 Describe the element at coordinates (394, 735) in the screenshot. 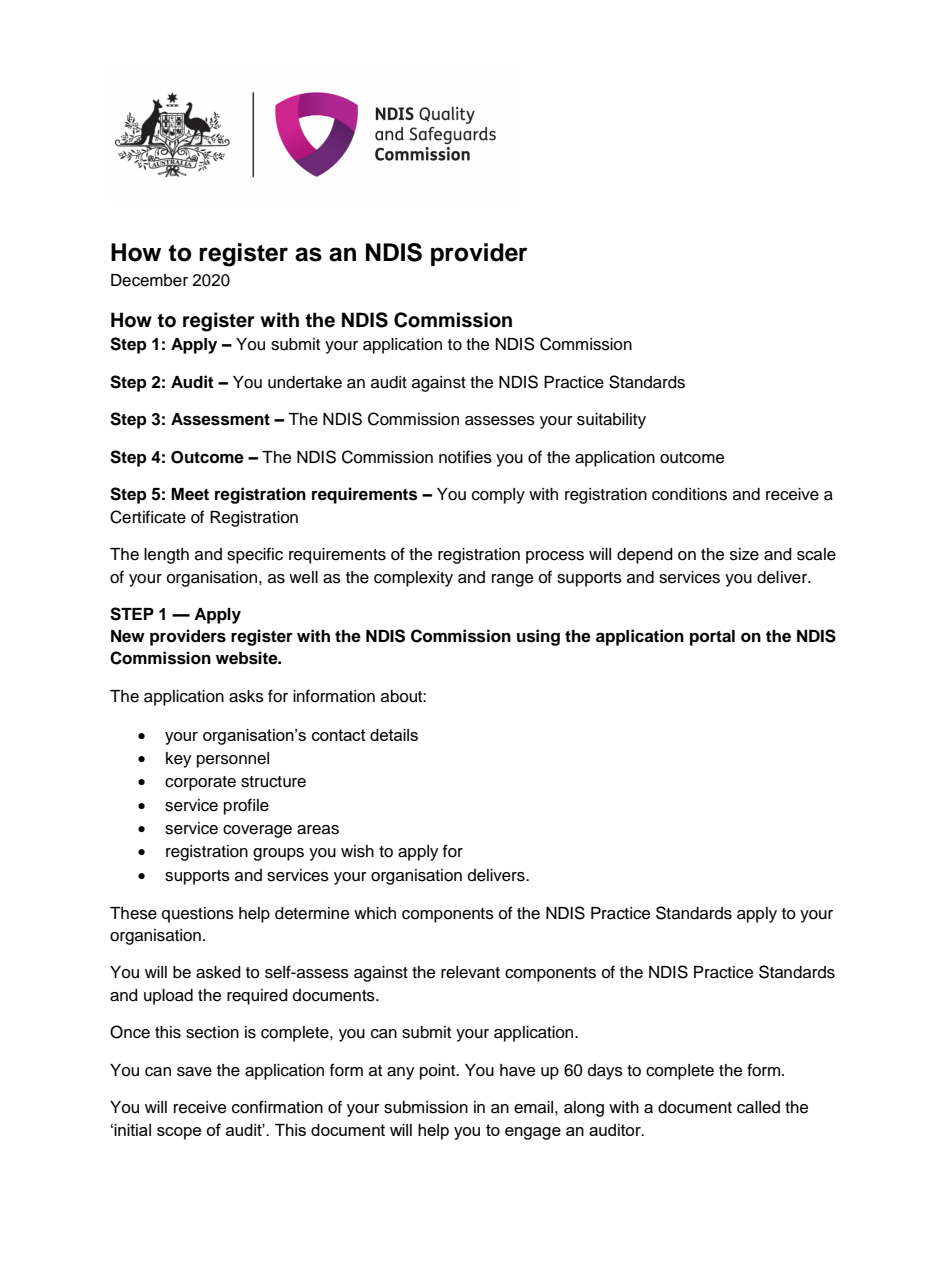

I see `details` at that location.
